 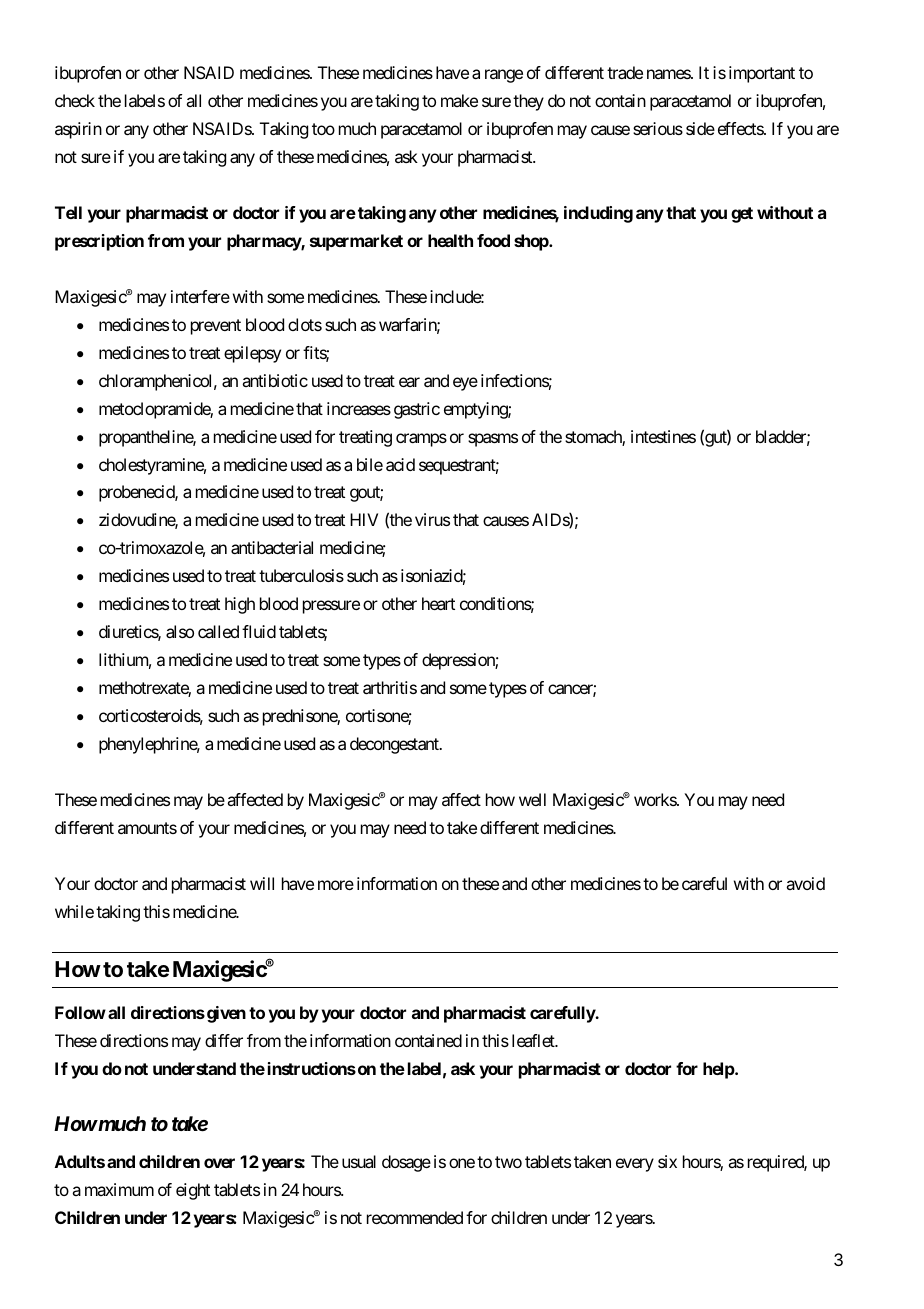 What do you see at coordinates (193, 1191) in the document?
I see `eight` at bounding box center [193, 1191].
